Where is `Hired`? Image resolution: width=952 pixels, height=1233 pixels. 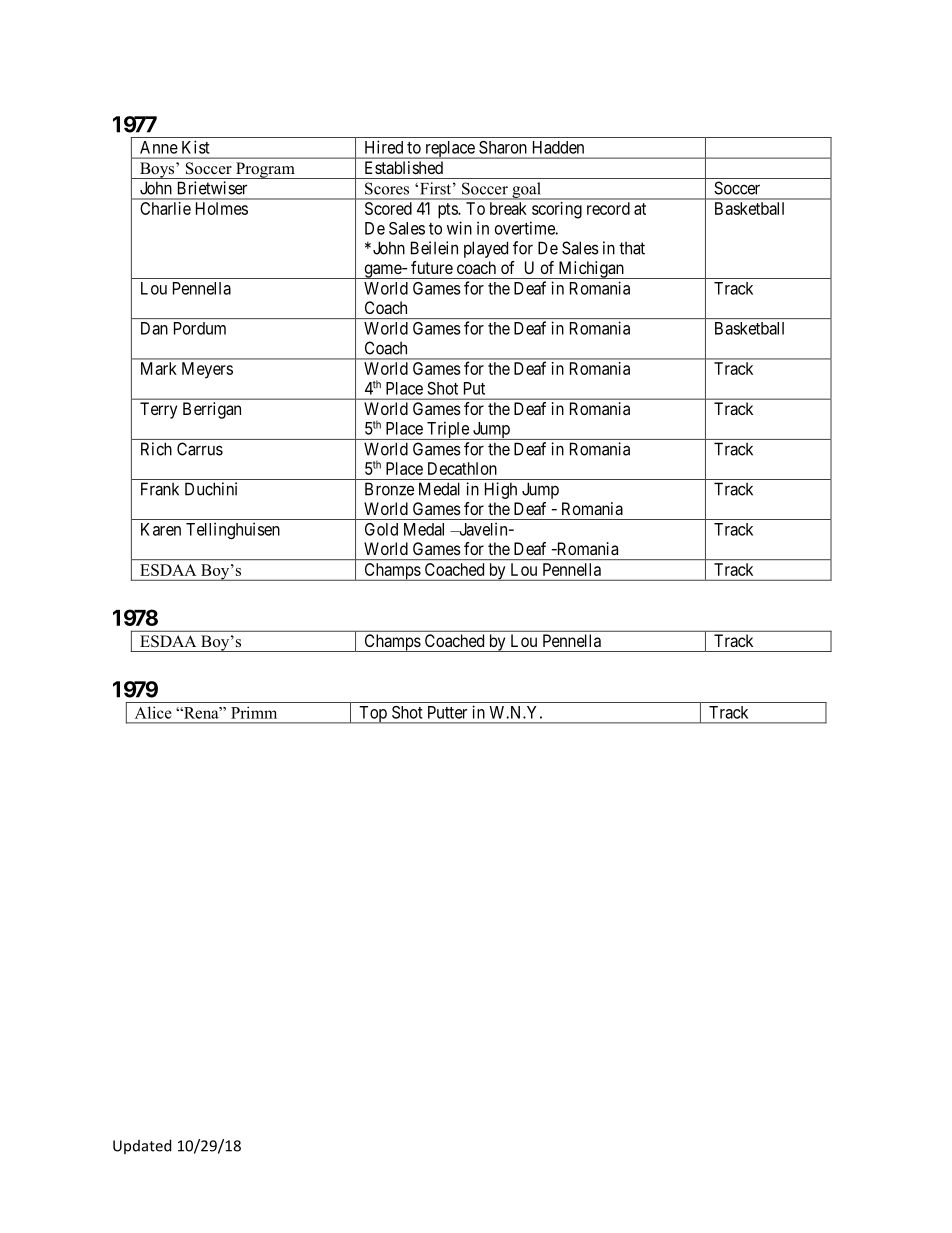 Hired is located at coordinates (384, 147).
